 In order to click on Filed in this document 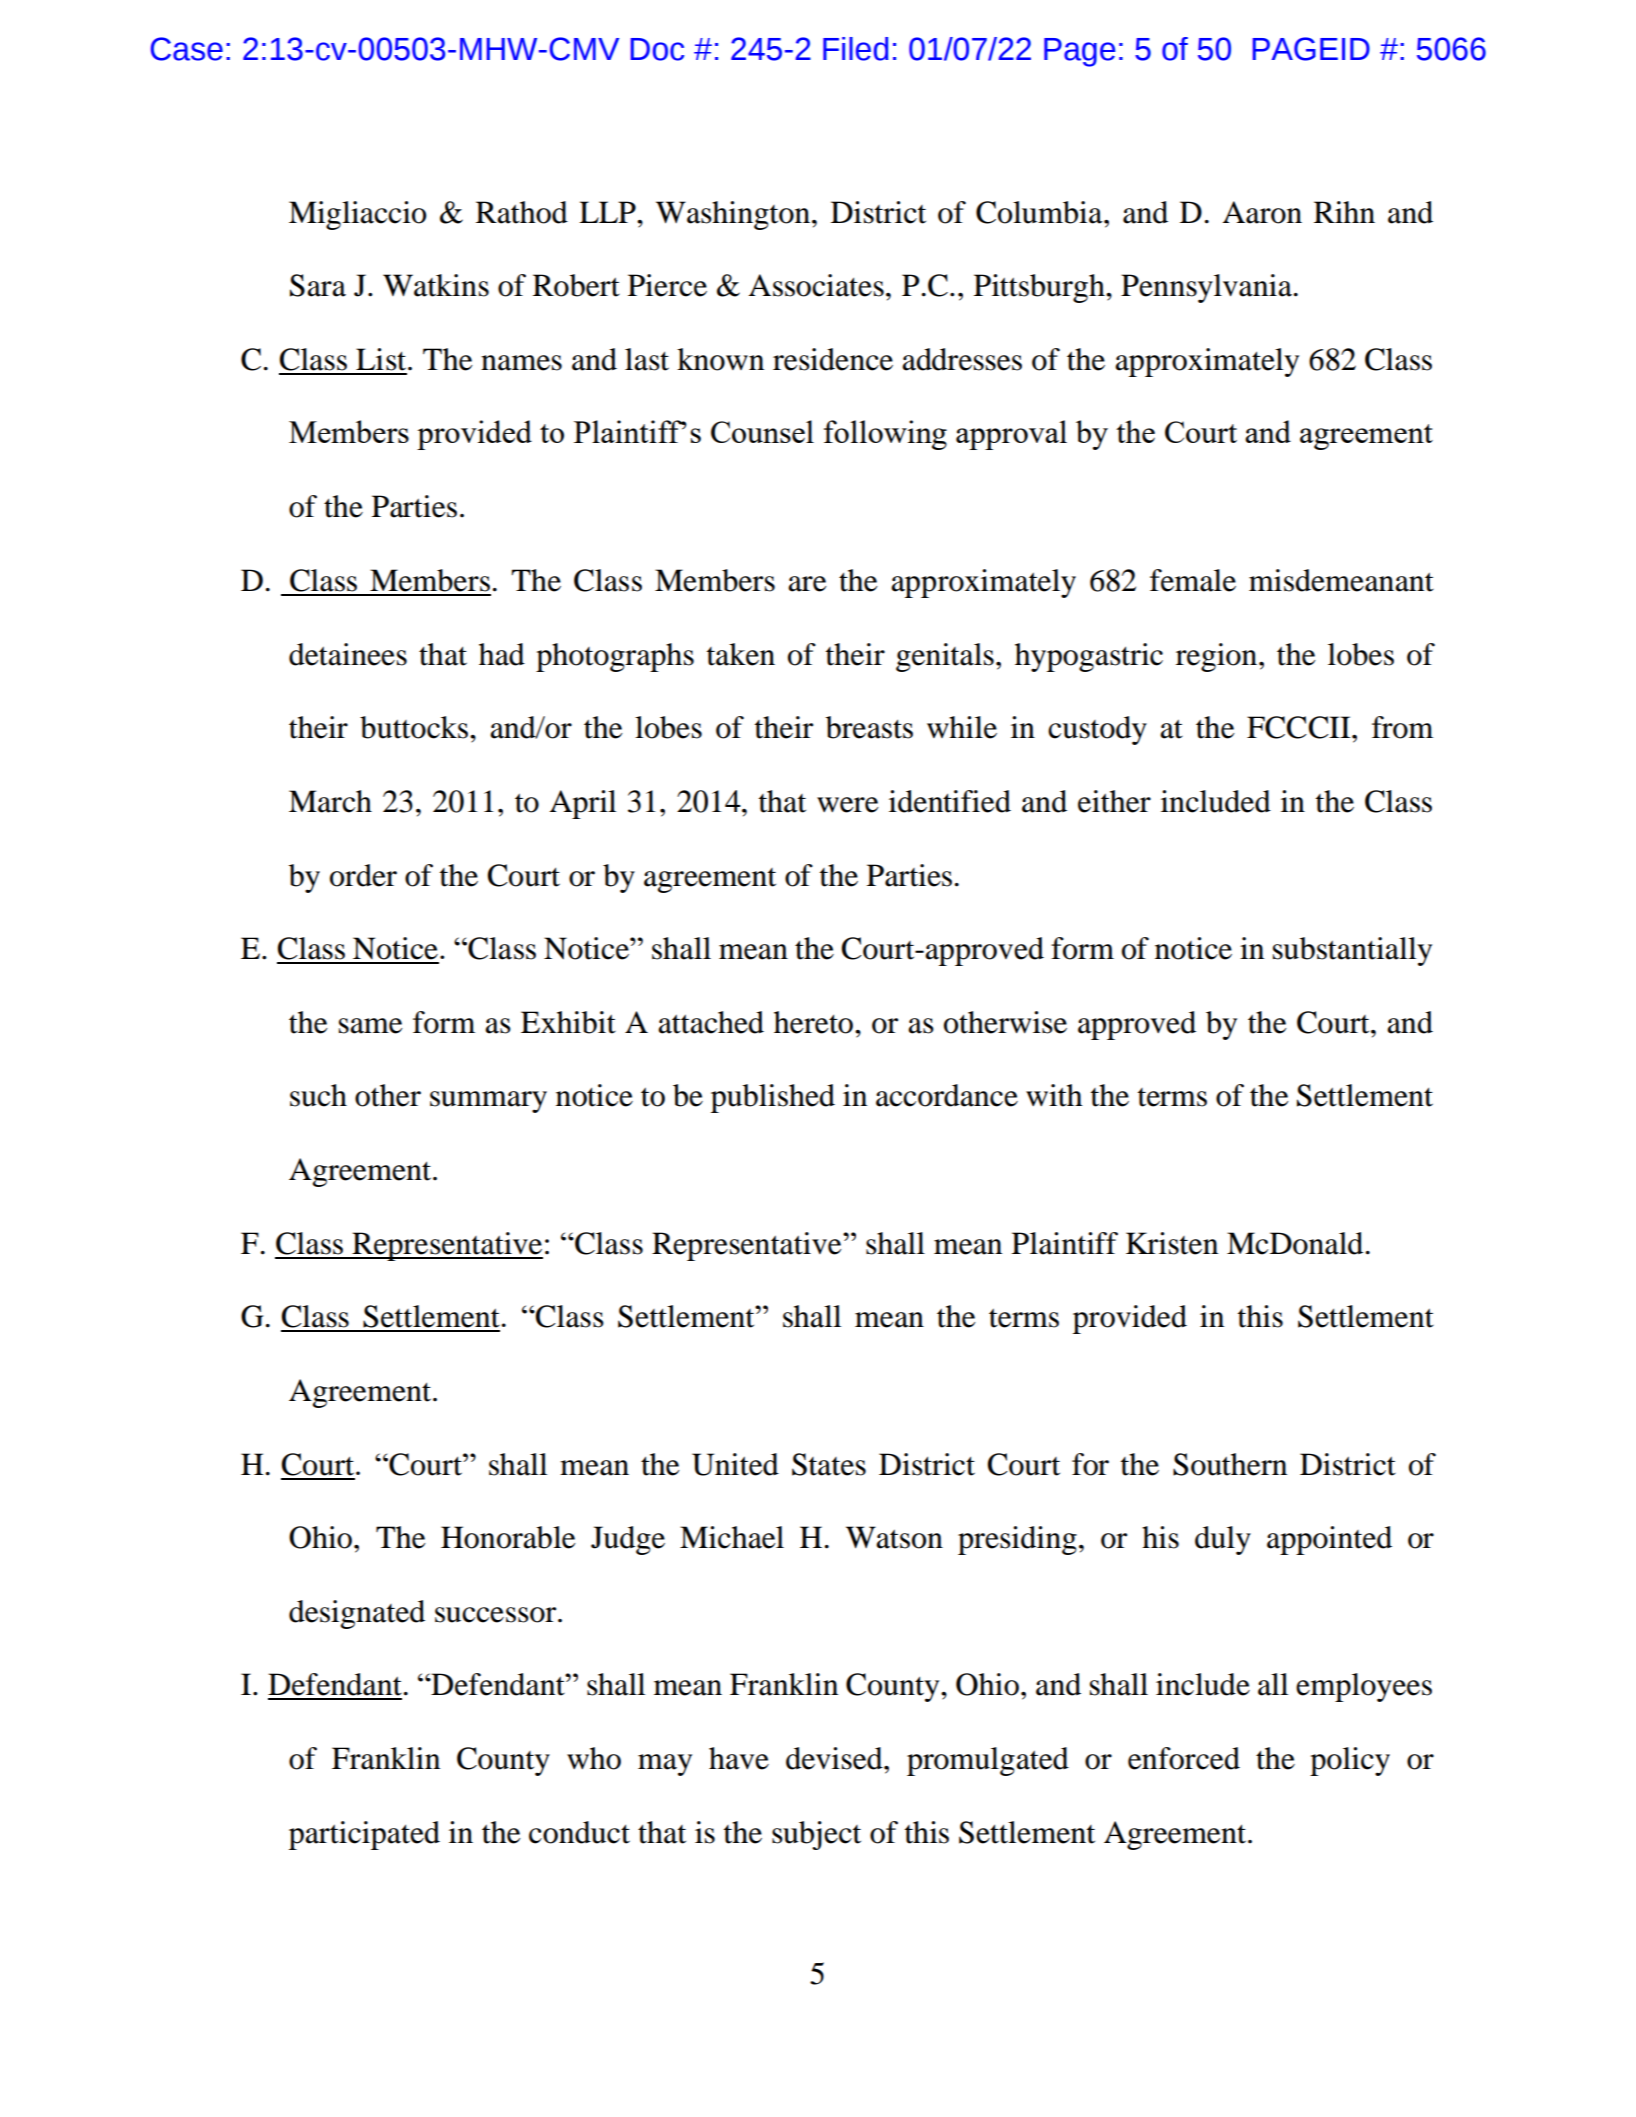, I will do `click(855, 49)`.
